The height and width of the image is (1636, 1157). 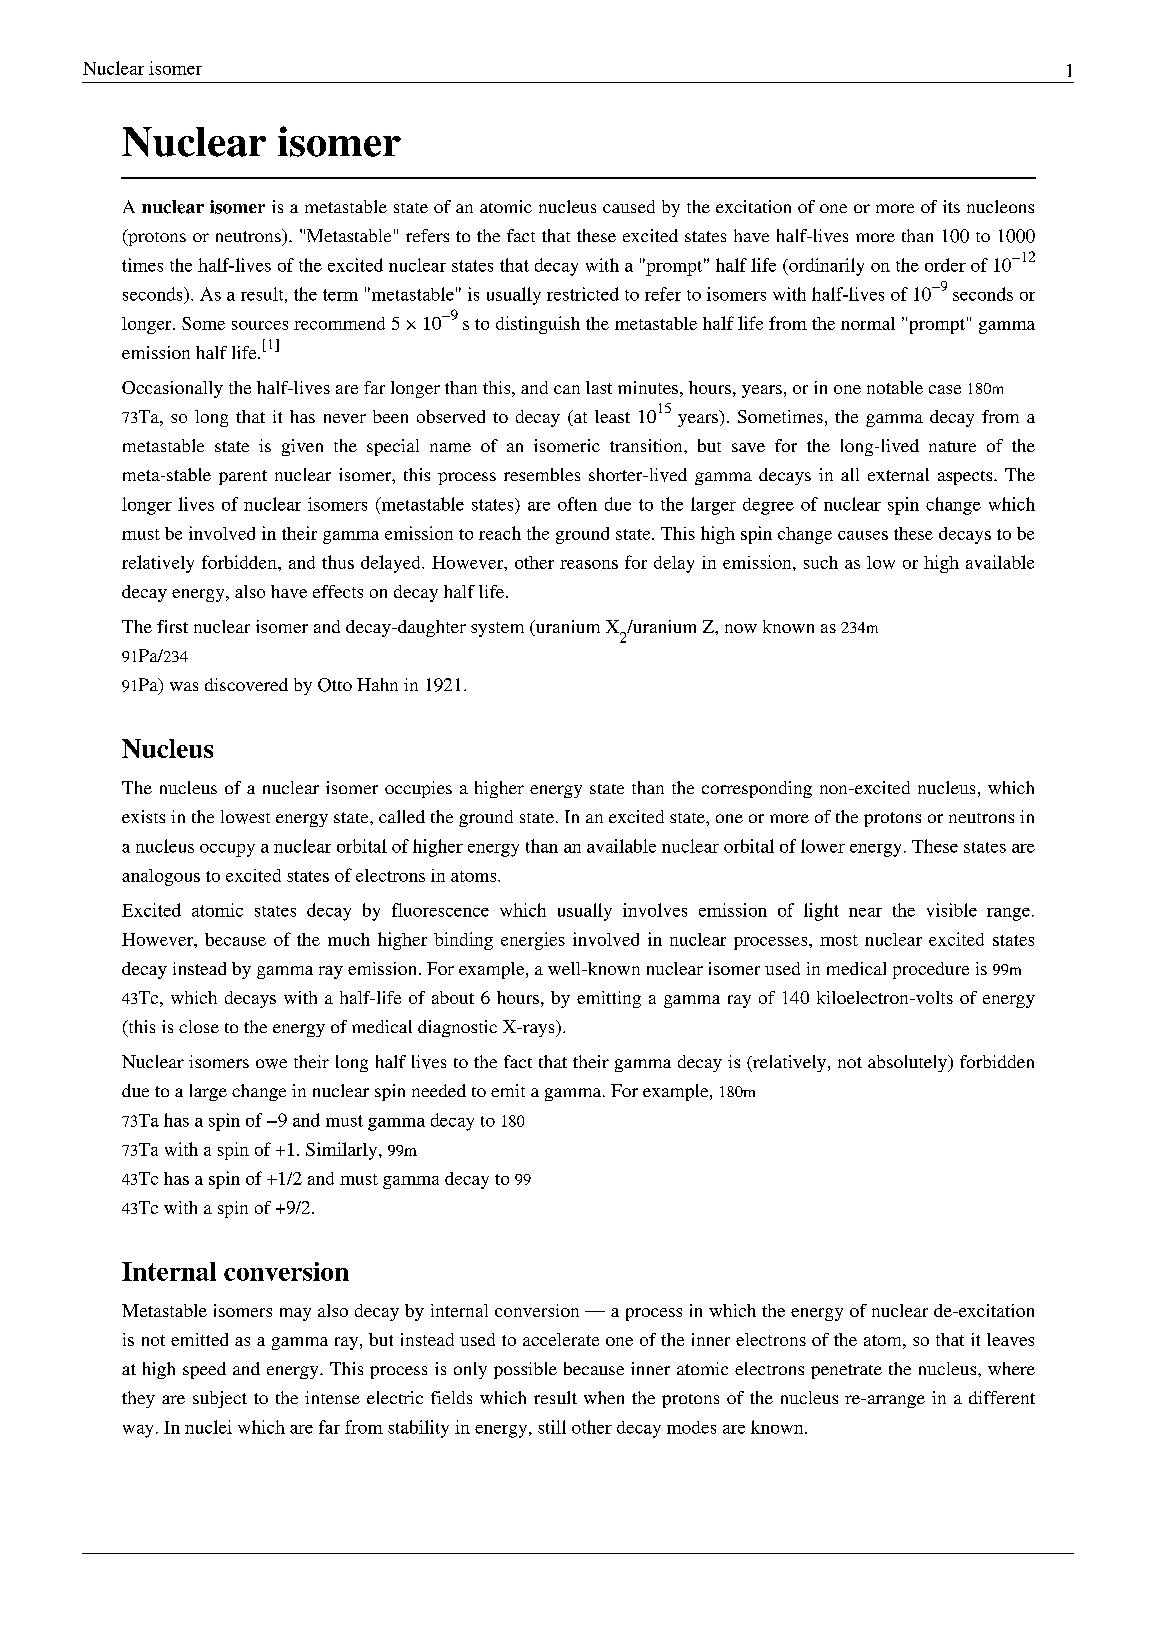 I want to click on penetrate, so click(x=846, y=1371).
